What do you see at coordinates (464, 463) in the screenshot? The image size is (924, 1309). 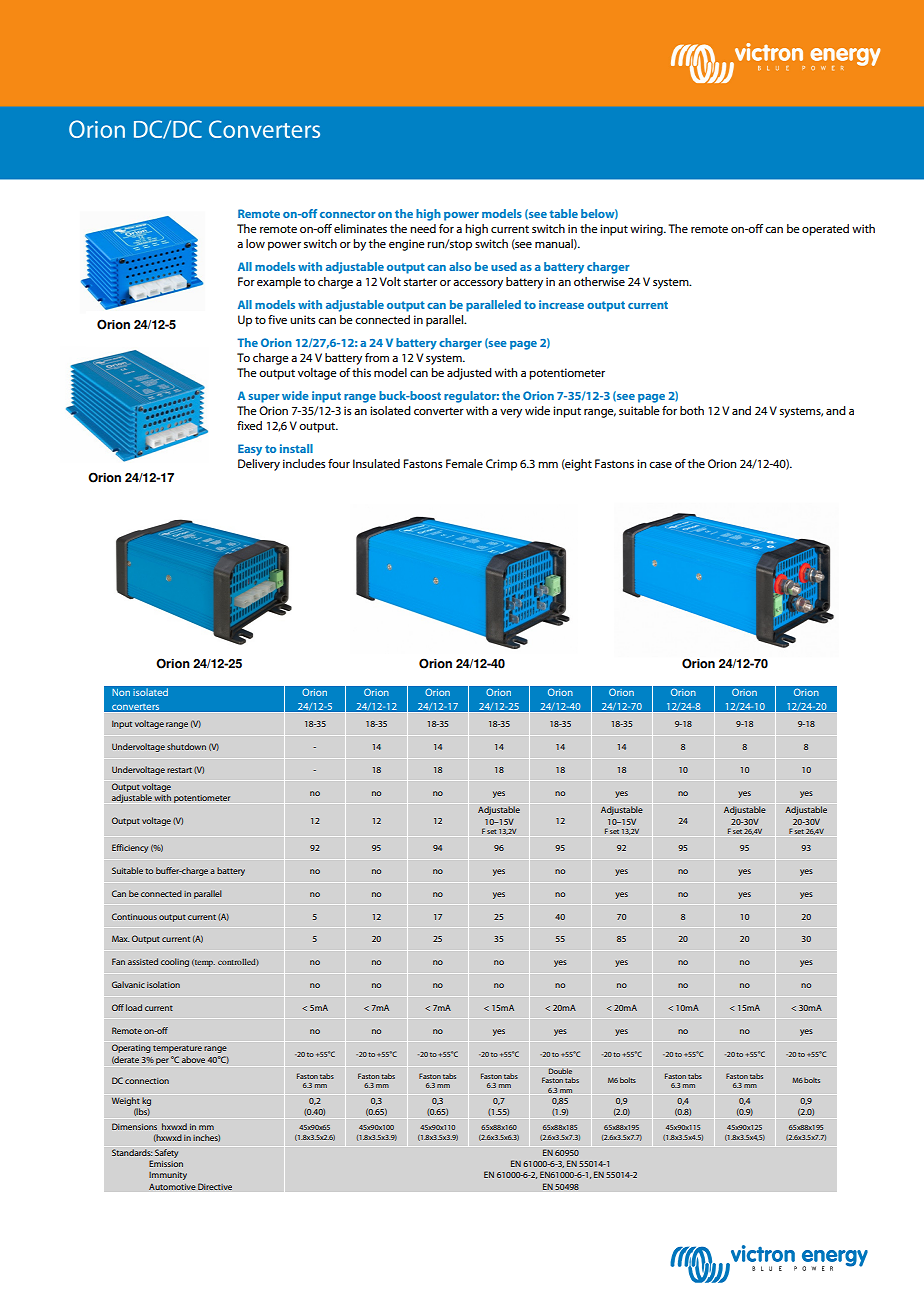 I see `Female` at bounding box center [464, 463].
